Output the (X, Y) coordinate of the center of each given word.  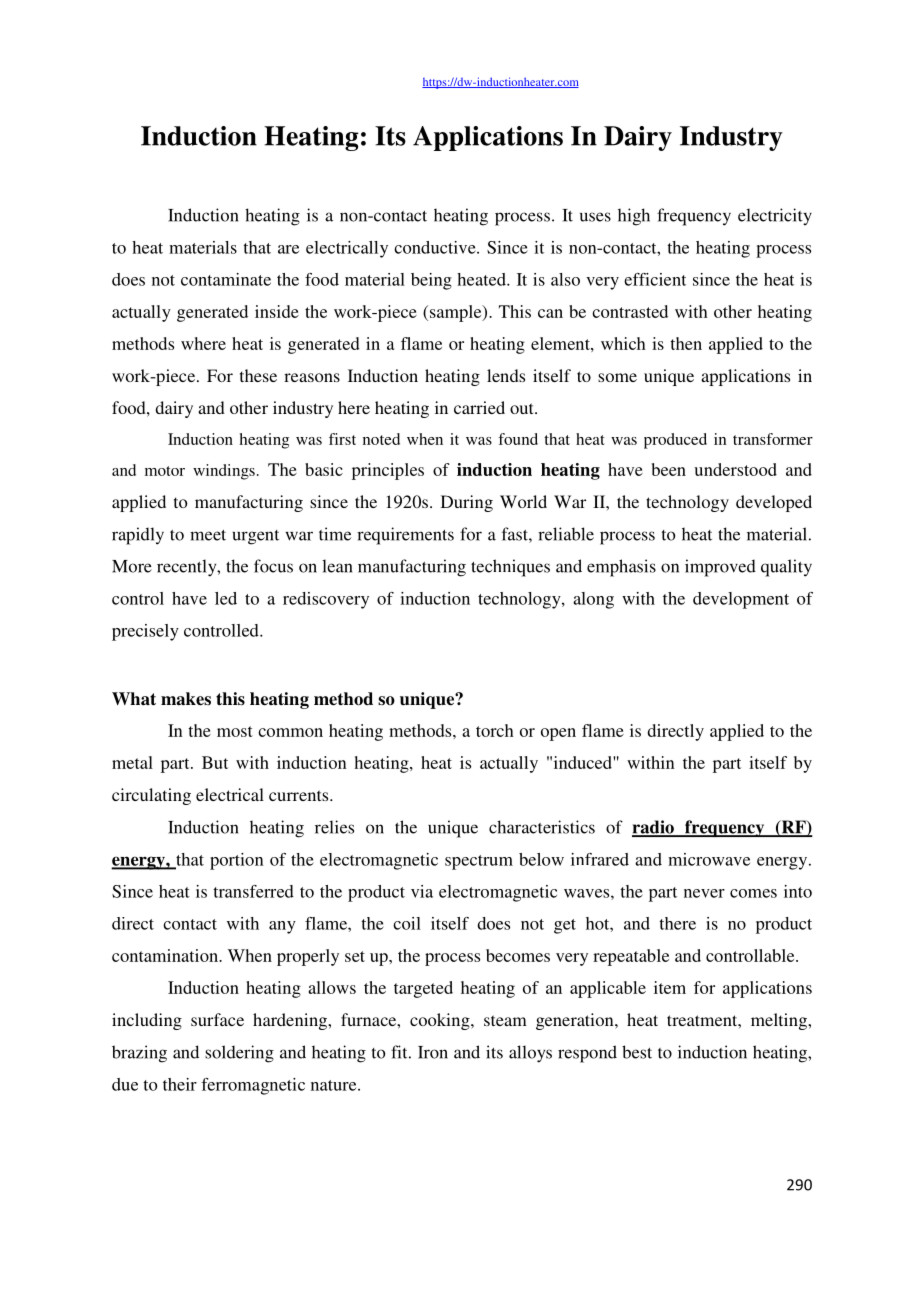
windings (224, 472)
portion (237, 861)
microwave (709, 859)
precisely (145, 632)
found (518, 439)
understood (735, 469)
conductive (436, 247)
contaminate (226, 279)
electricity (775, 216)
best (637, 1052)
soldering (239, 1054)
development (741, 600)
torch (495, 730)
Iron (433, 1052)
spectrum (479, 862)
